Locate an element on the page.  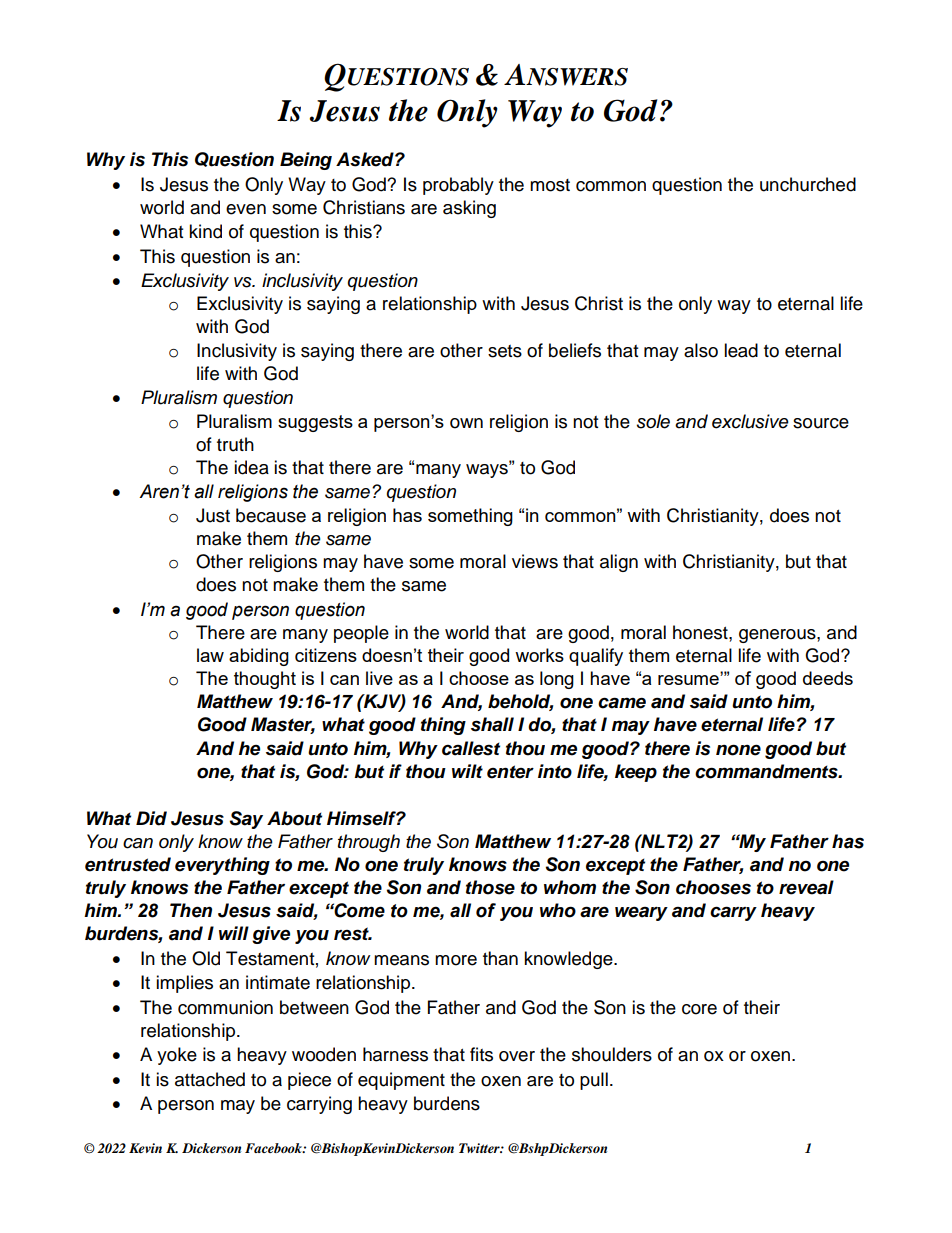
own is located at coordinates (466, 423).
